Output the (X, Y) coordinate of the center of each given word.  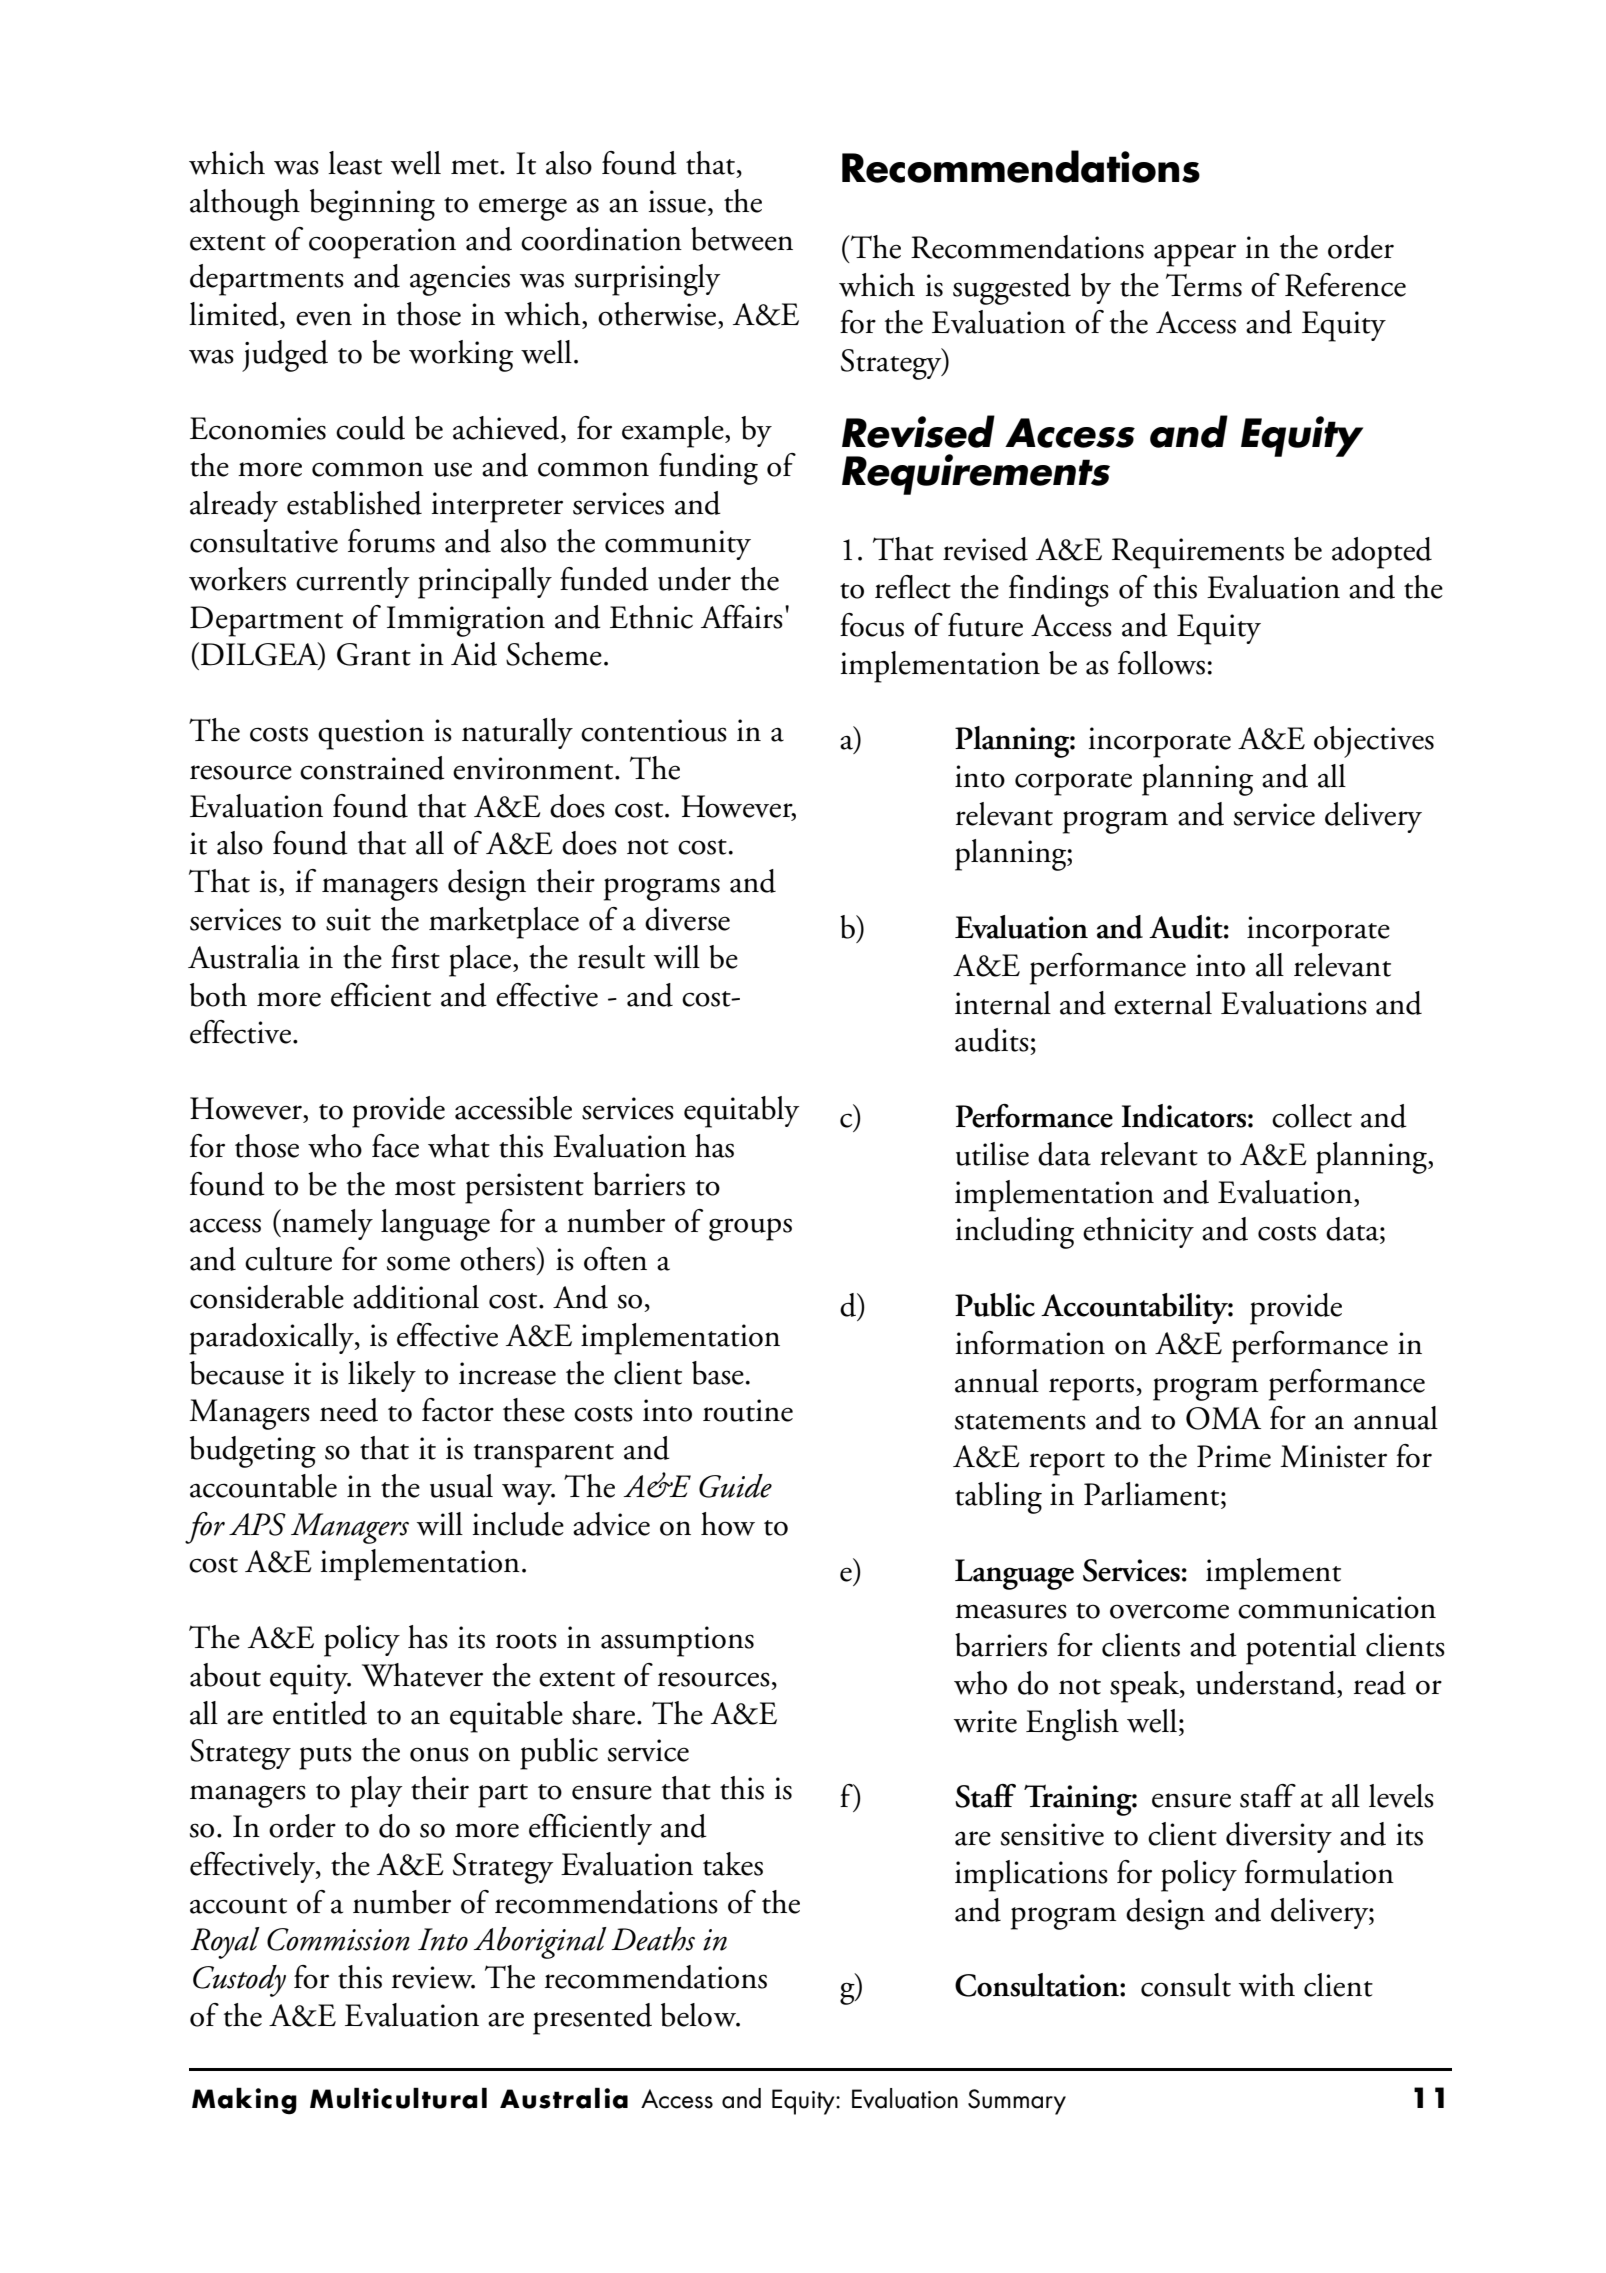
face (395, 1146)
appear (1195, 255)
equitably (742, 1112)
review (433, 1977)
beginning (372, 205)
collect (1312, 1116)
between (742, 239)
